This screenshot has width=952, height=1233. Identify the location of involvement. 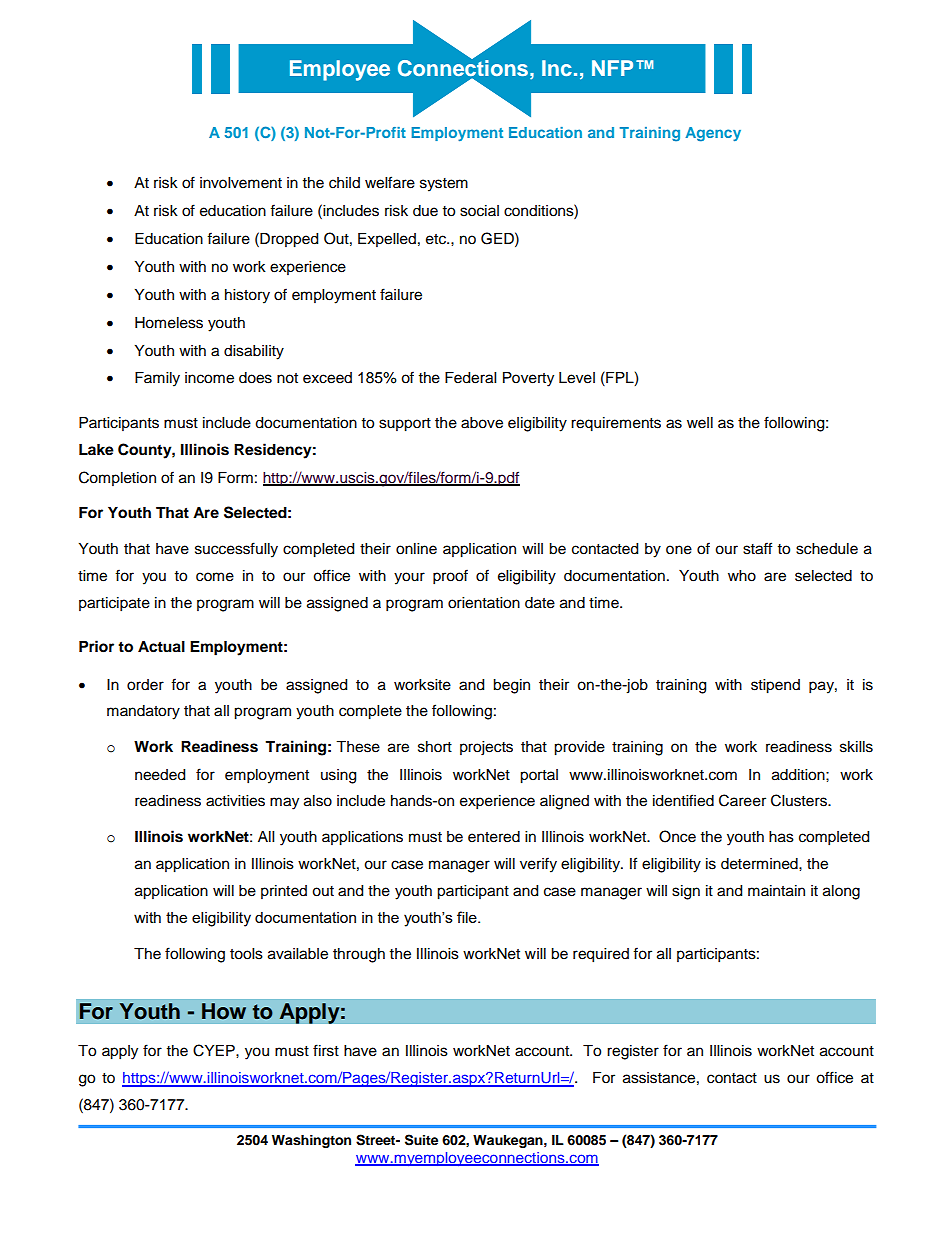
(241, 183).
